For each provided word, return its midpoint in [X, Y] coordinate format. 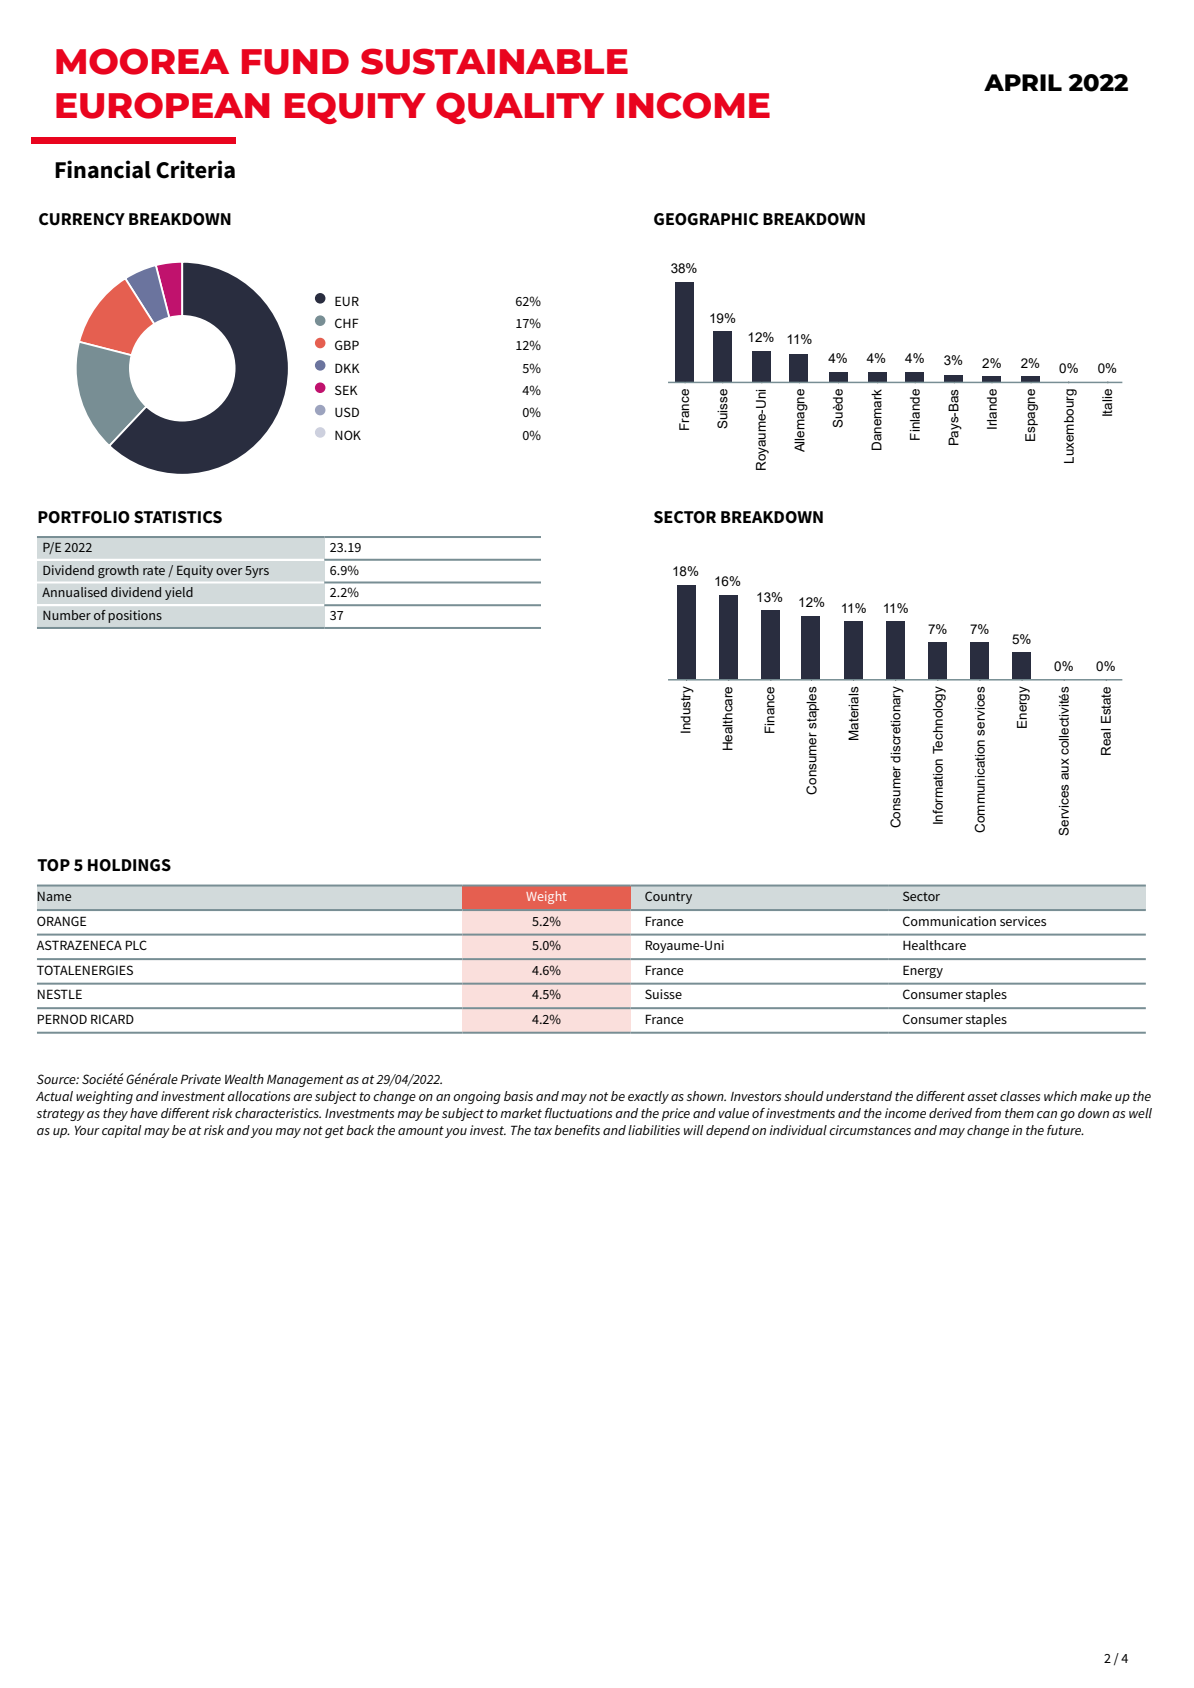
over [229, 571]
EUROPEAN [163, 105]
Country [668, 897]
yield [179, 593]
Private [200, 1079]
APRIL [1023, 82]
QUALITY [520, 108]
